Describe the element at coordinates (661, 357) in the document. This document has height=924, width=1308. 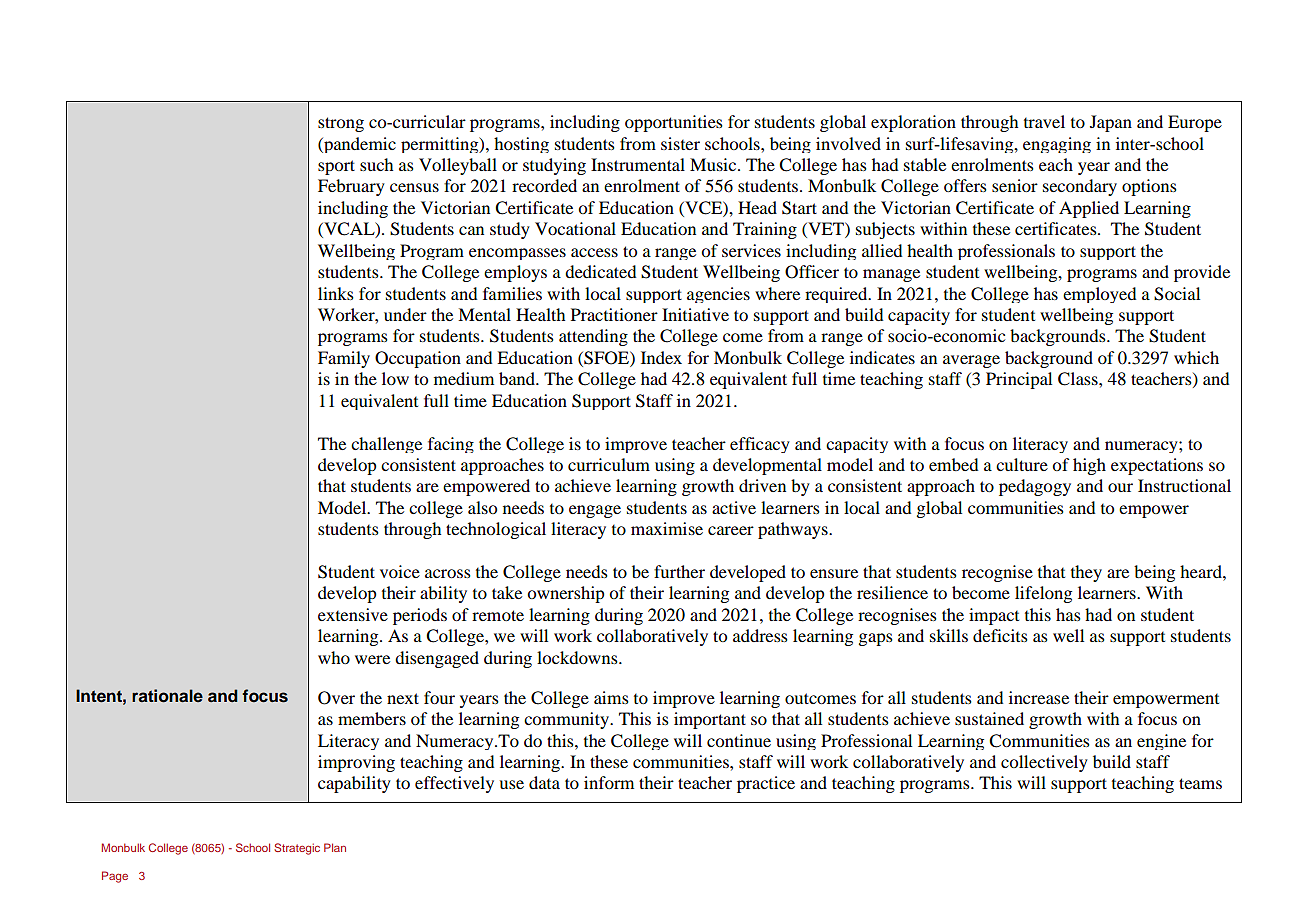
I see `Index` at that location.
